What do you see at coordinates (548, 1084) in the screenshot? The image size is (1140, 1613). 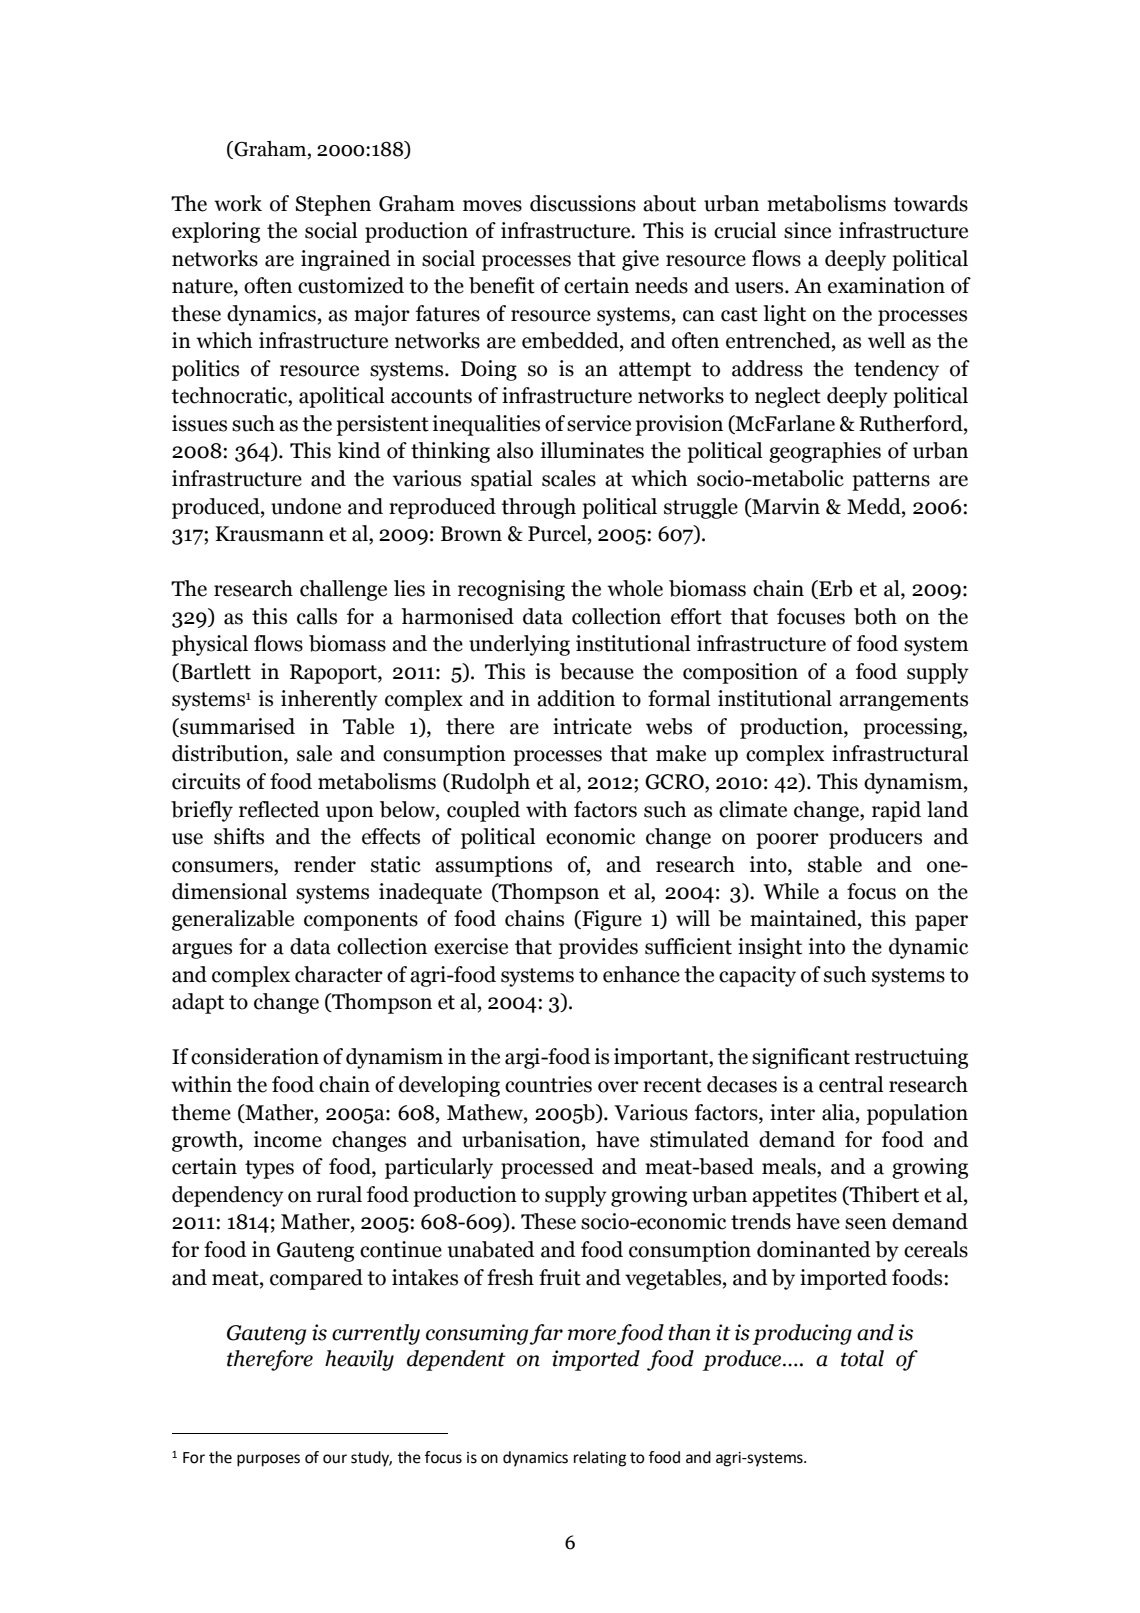 I see `countries` at bounding box center [548, 1084].
